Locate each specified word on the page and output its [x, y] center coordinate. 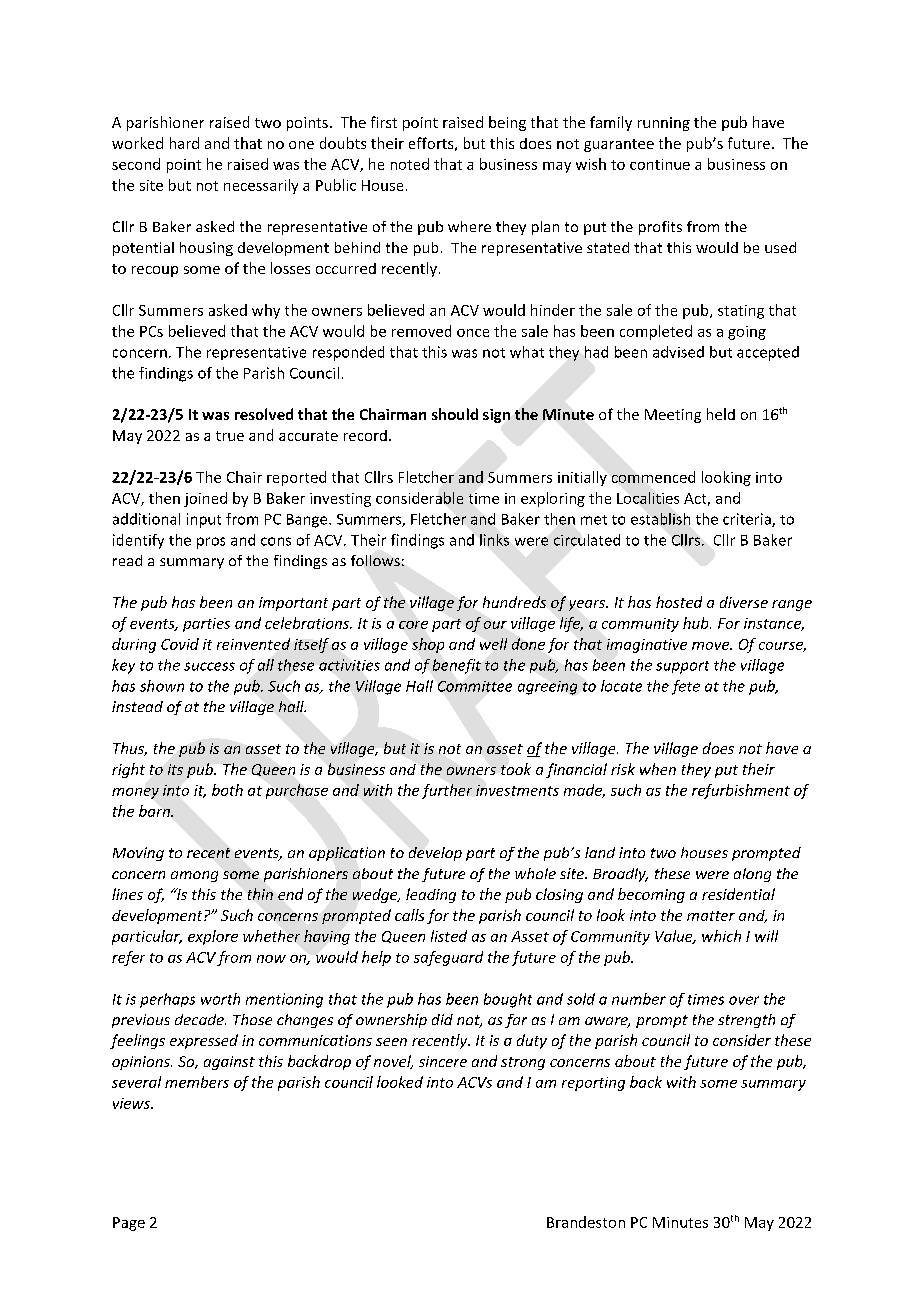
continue [660, 164]
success [209, 666]
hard [184, 143]
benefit [457, 666]
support [682, 667]
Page [129, 1224]
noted [410, 164]
